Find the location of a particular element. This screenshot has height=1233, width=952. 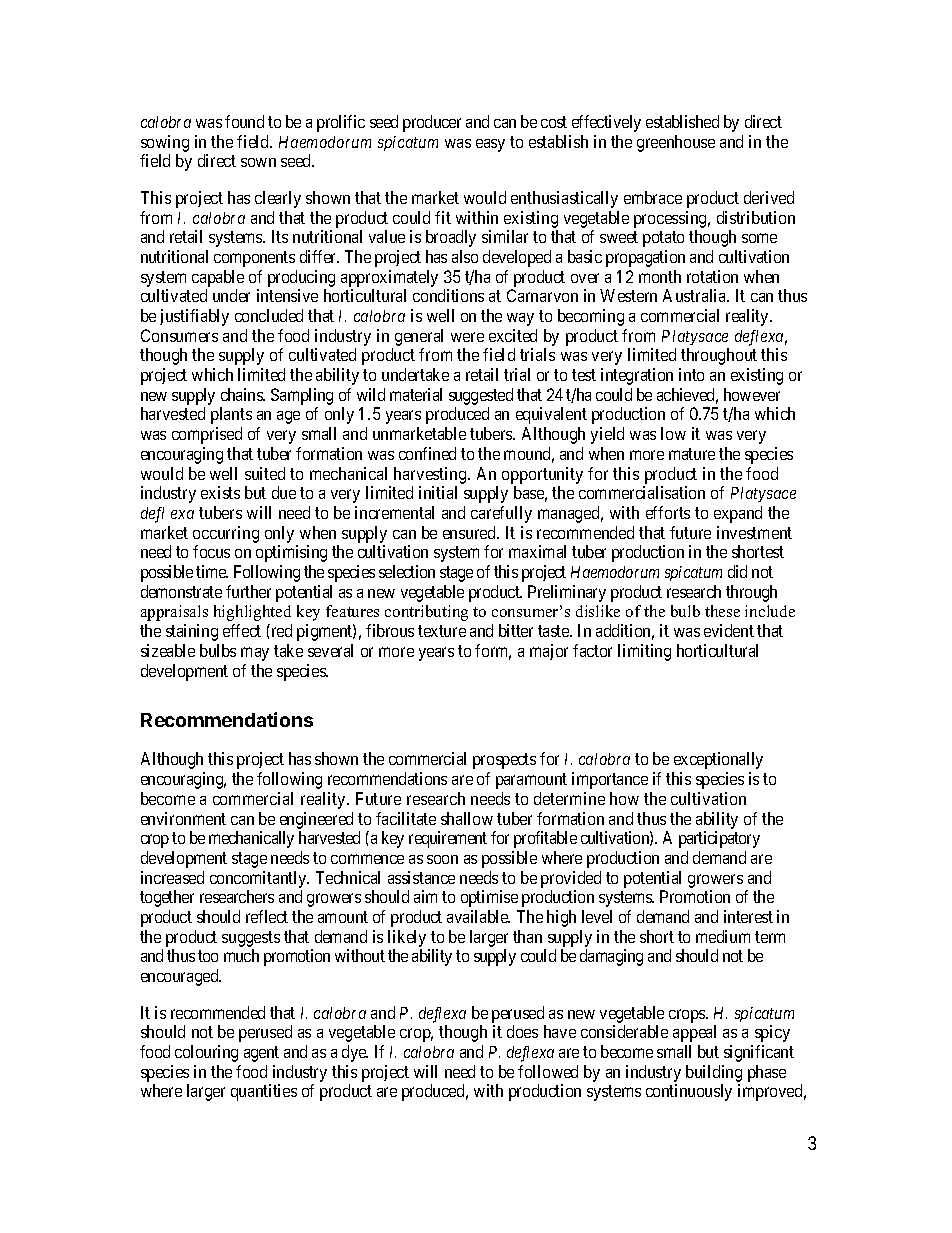

easy is located at coordinates (490, 145).
